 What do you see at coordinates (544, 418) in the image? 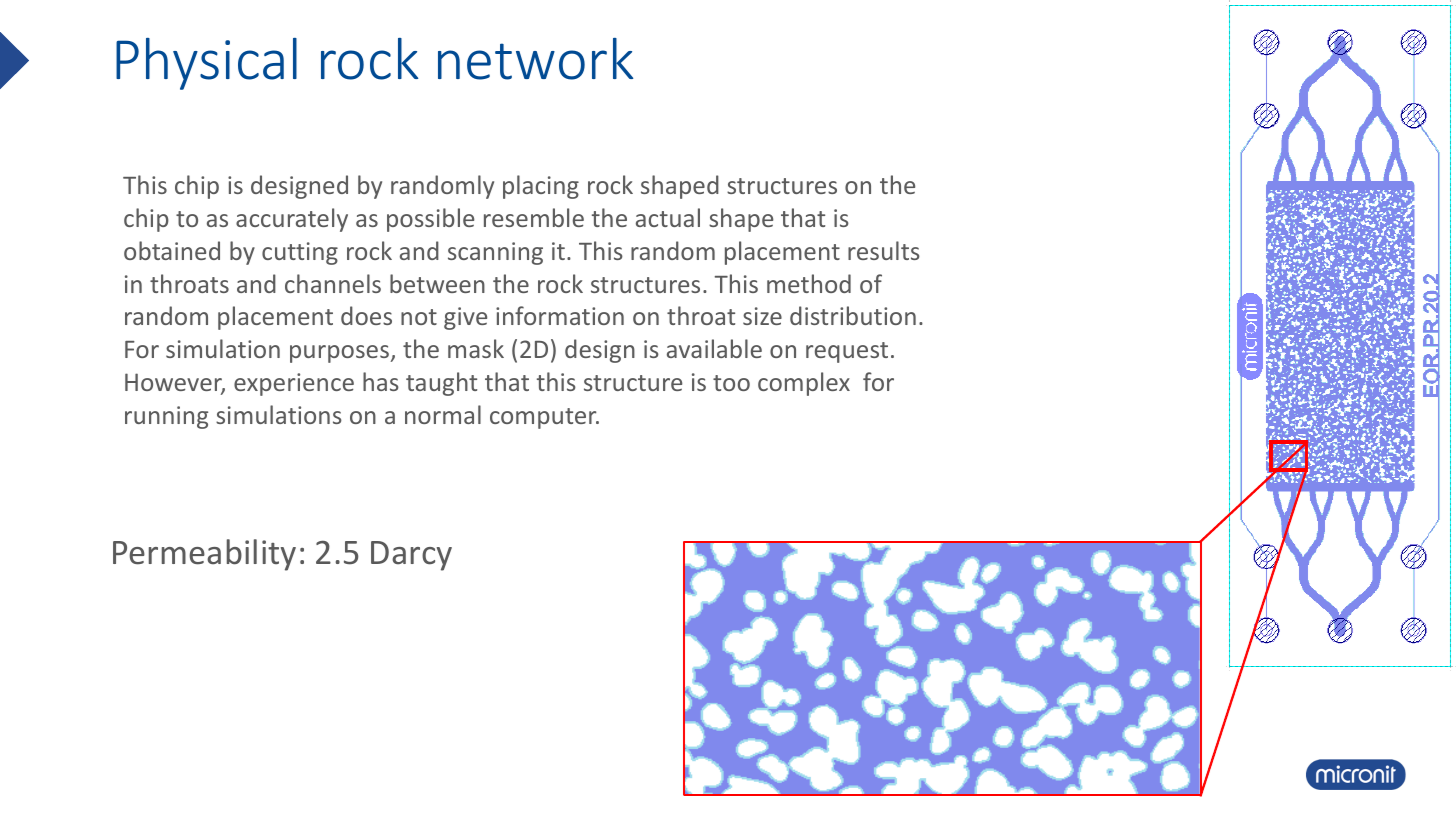
I see `computer` at bounding box center [544, 418].
